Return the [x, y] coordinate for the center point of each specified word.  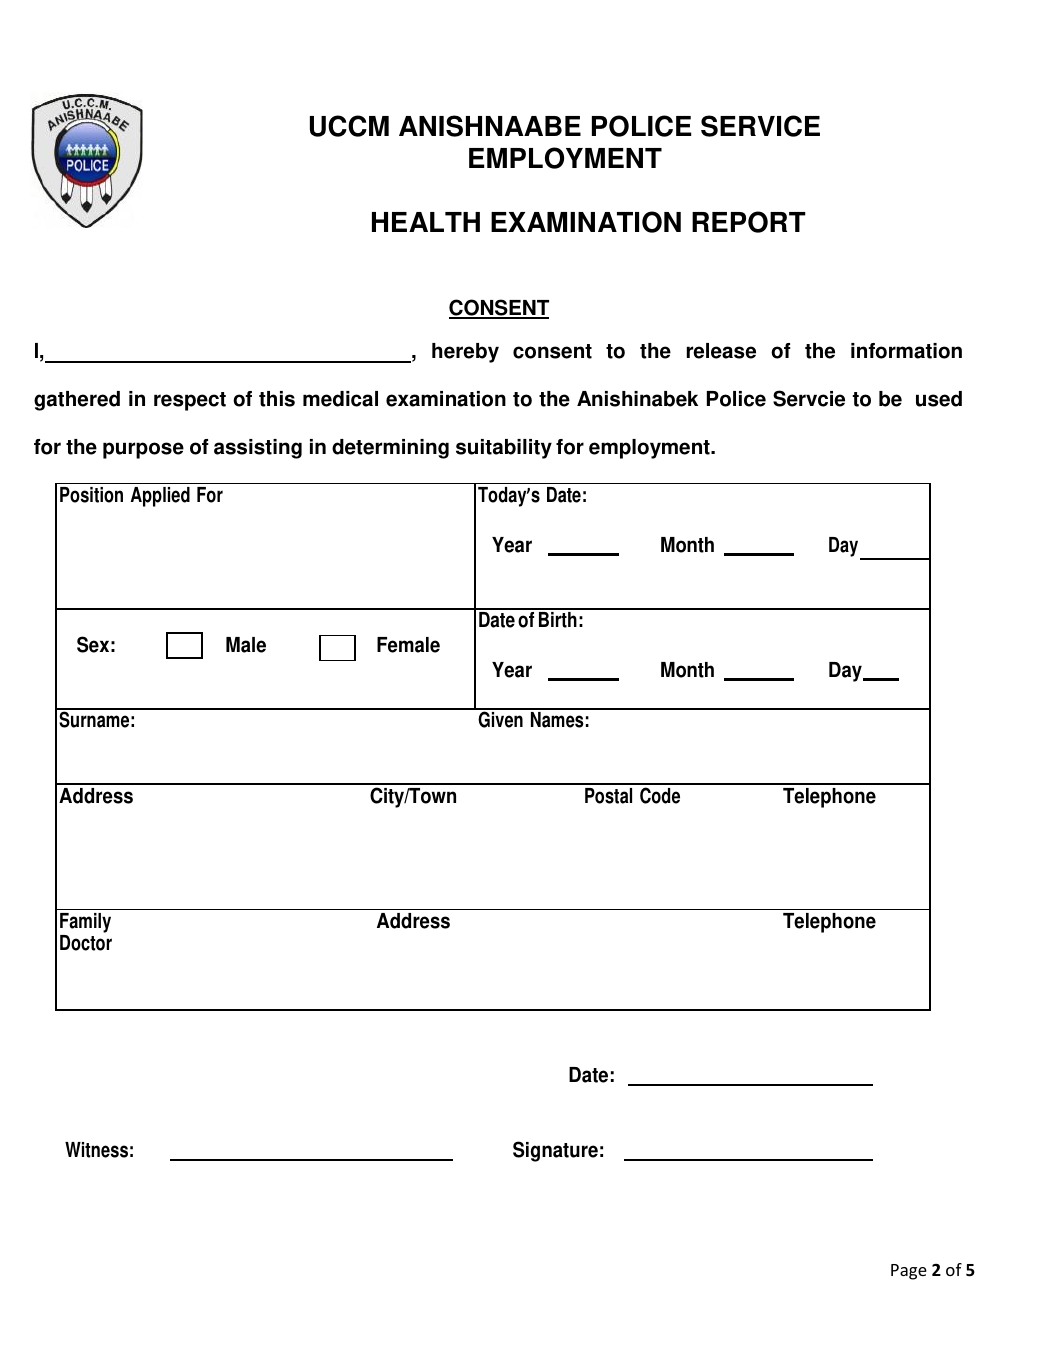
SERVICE [760, 126]
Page [909, 1272]
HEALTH [426, 222]
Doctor [86, 943]
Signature [555, 1151]
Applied [160, 497]
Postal [608, 796]
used [939, 399]
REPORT [749, 222]
